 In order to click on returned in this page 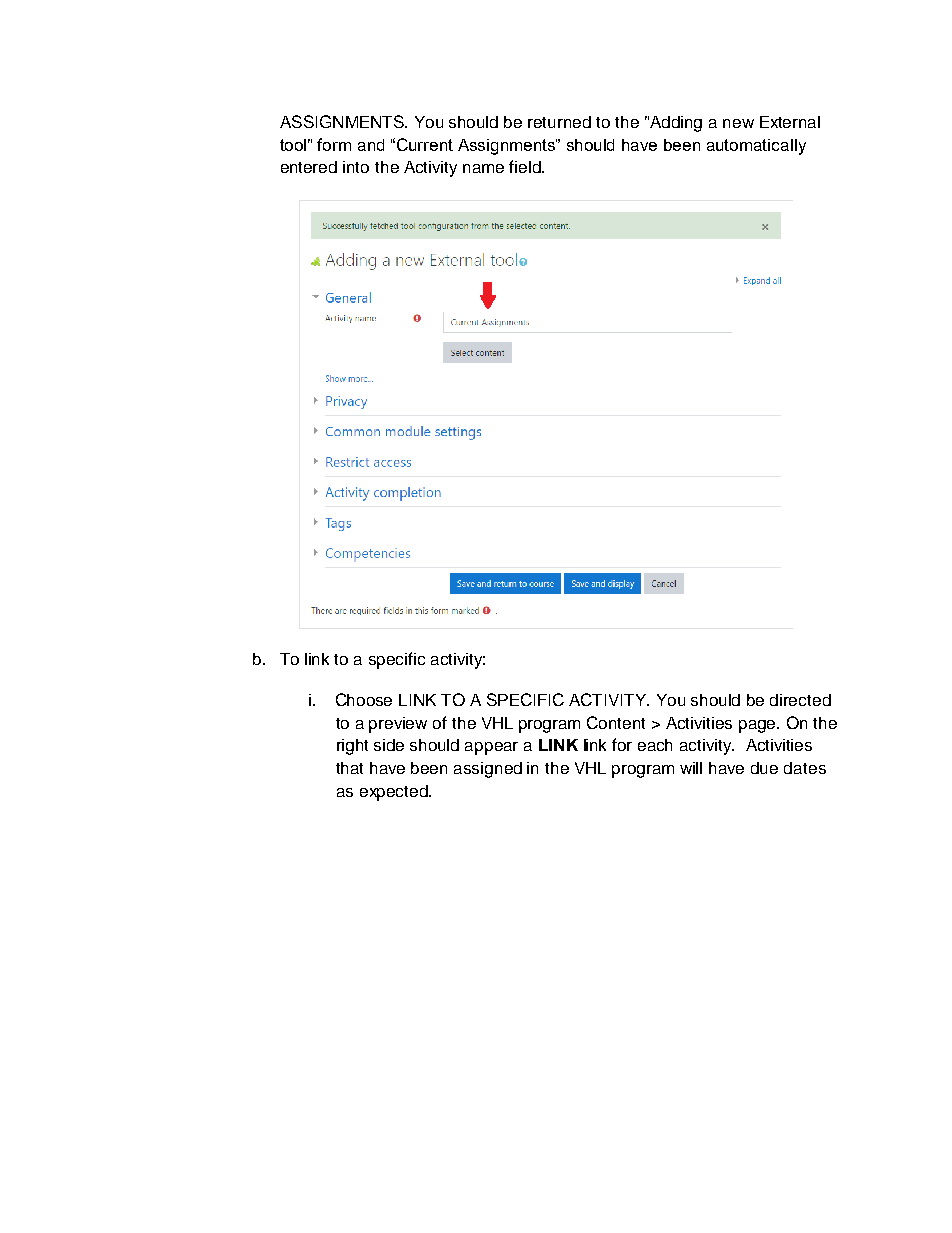, I will do `click(559, 122)`.
